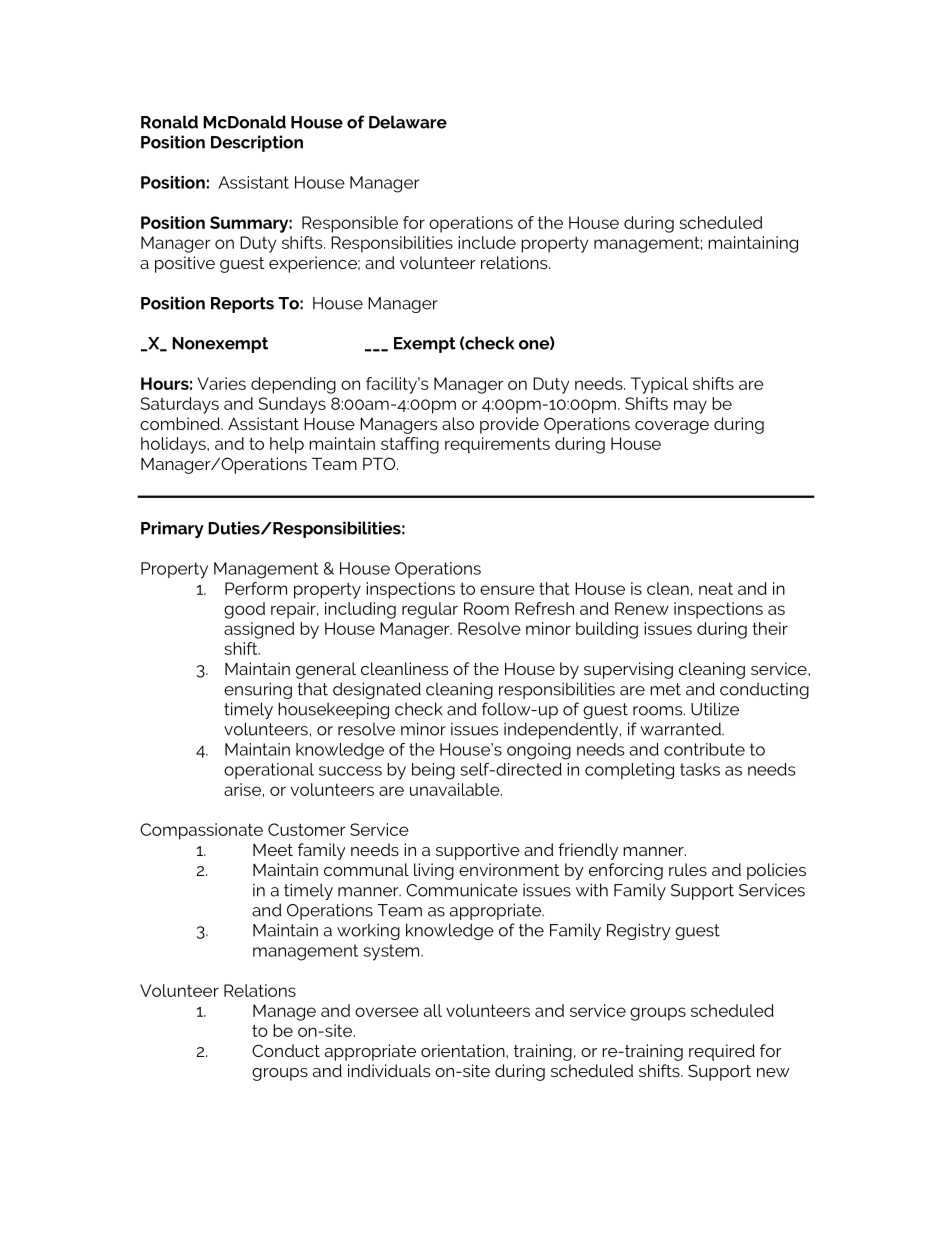 The width and height of the screenshot is (952, 1233). I want to click on neat, so click(716, 588).
